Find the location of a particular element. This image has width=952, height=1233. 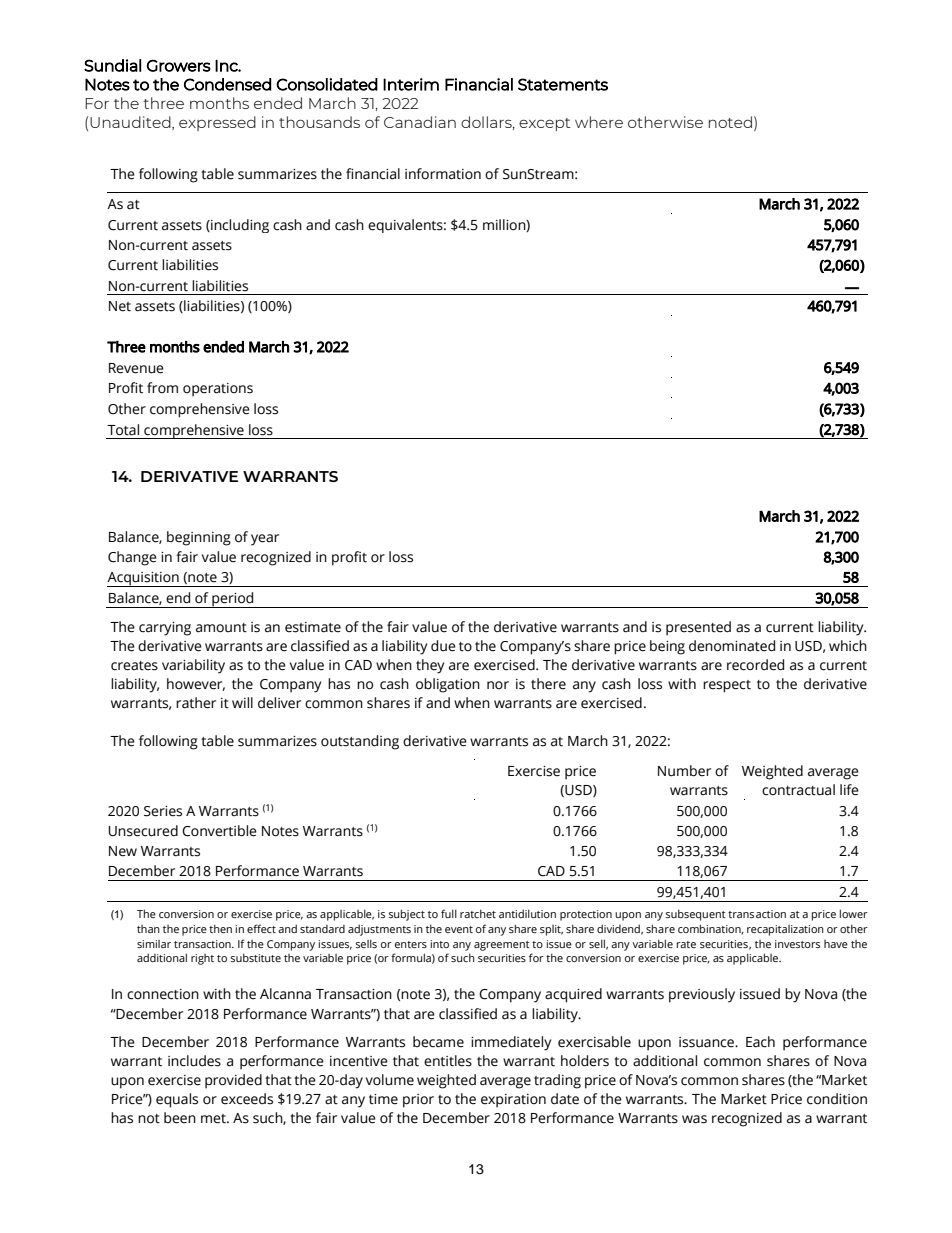

ratchet is located at coordinates (478, 913).
